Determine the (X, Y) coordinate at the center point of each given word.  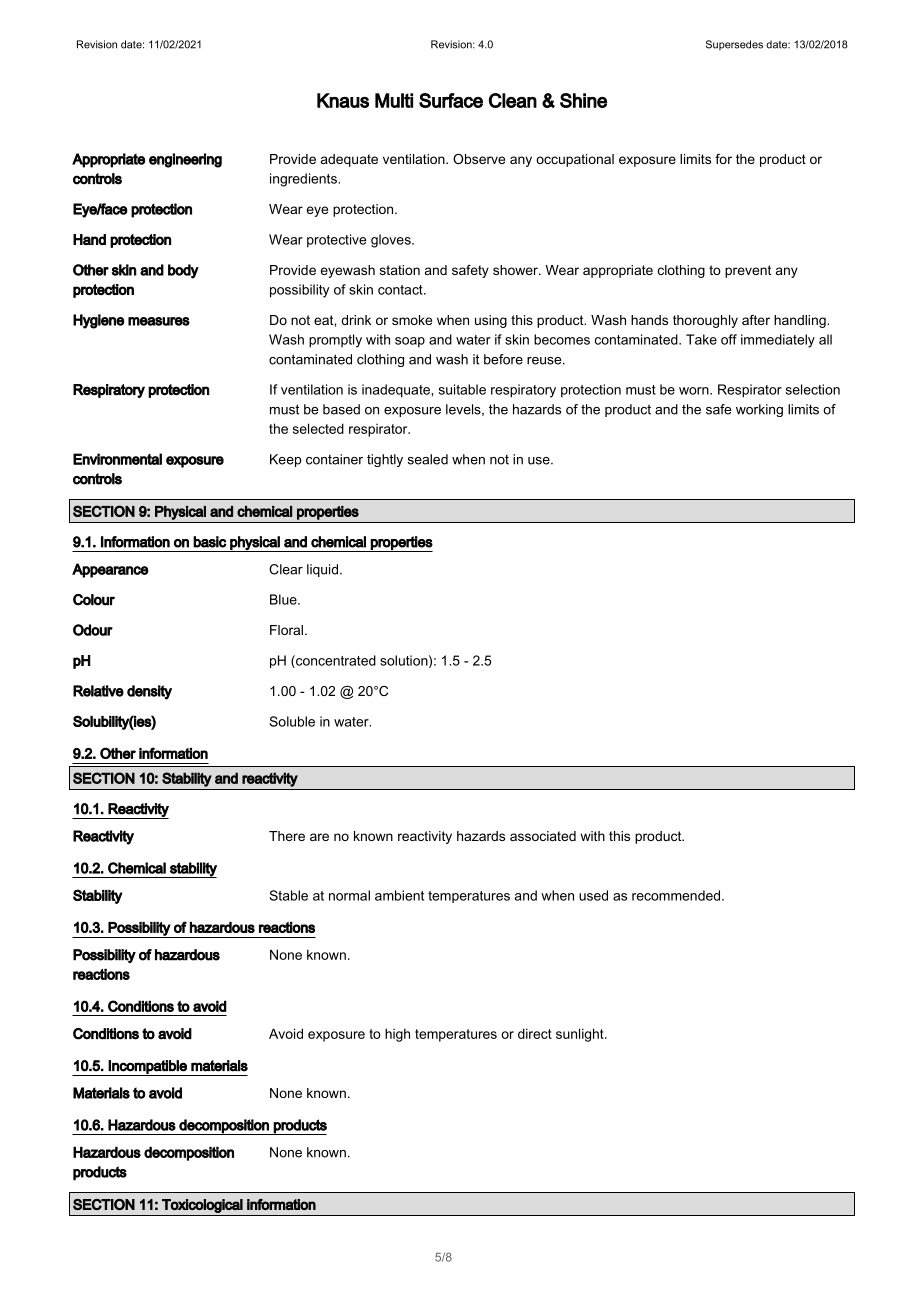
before (503, 359)
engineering (185, 160)
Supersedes (734, 45)
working (759, 410)
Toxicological (202, 1206)
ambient (399, 895)
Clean (513, 100)
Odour (93, 630)
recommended (676, 895)
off (729, 339)
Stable (288, 895)
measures (159, 321)
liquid (322, 570)
